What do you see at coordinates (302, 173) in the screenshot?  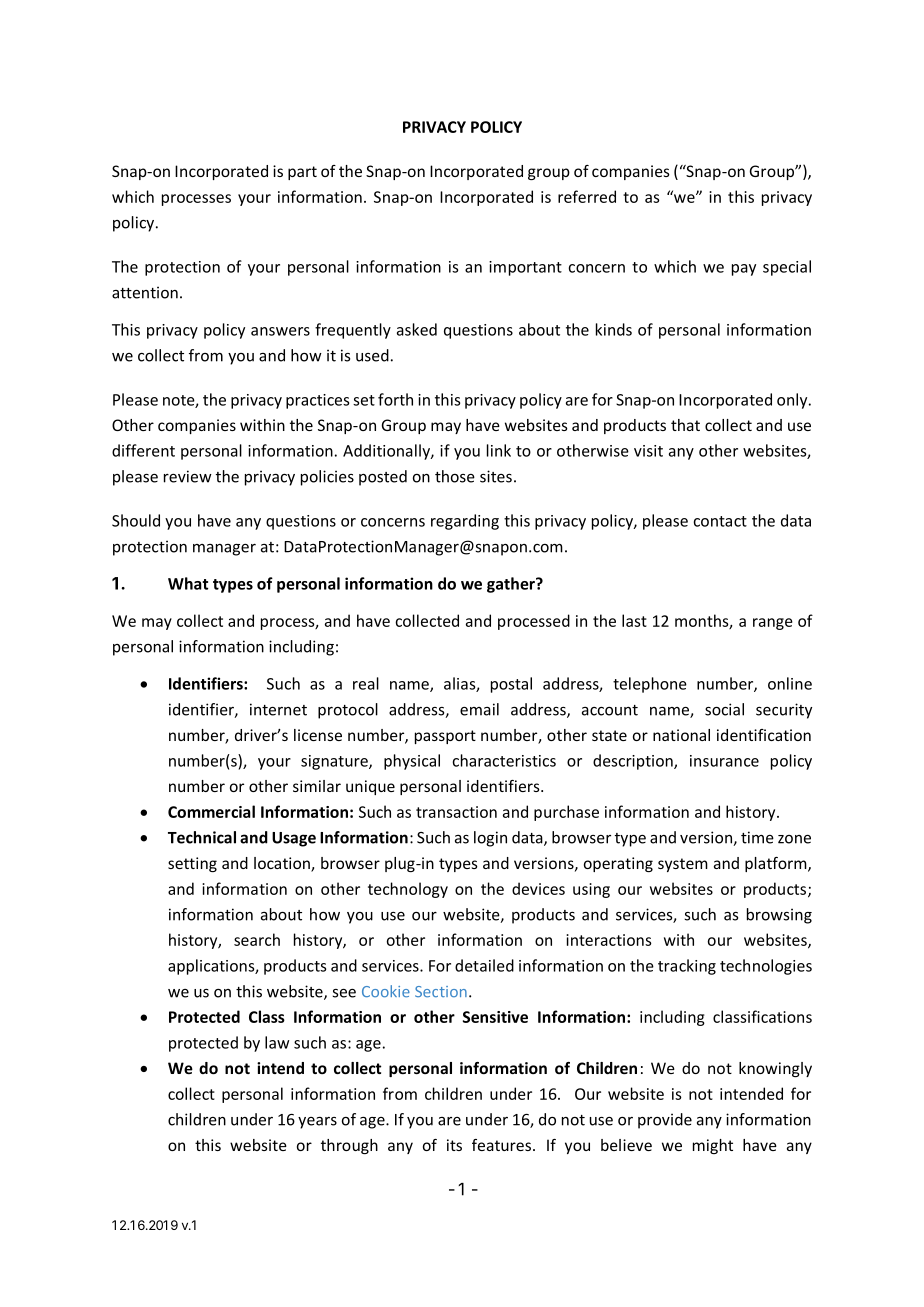 I see `part` at bounding box center [302, 173].
